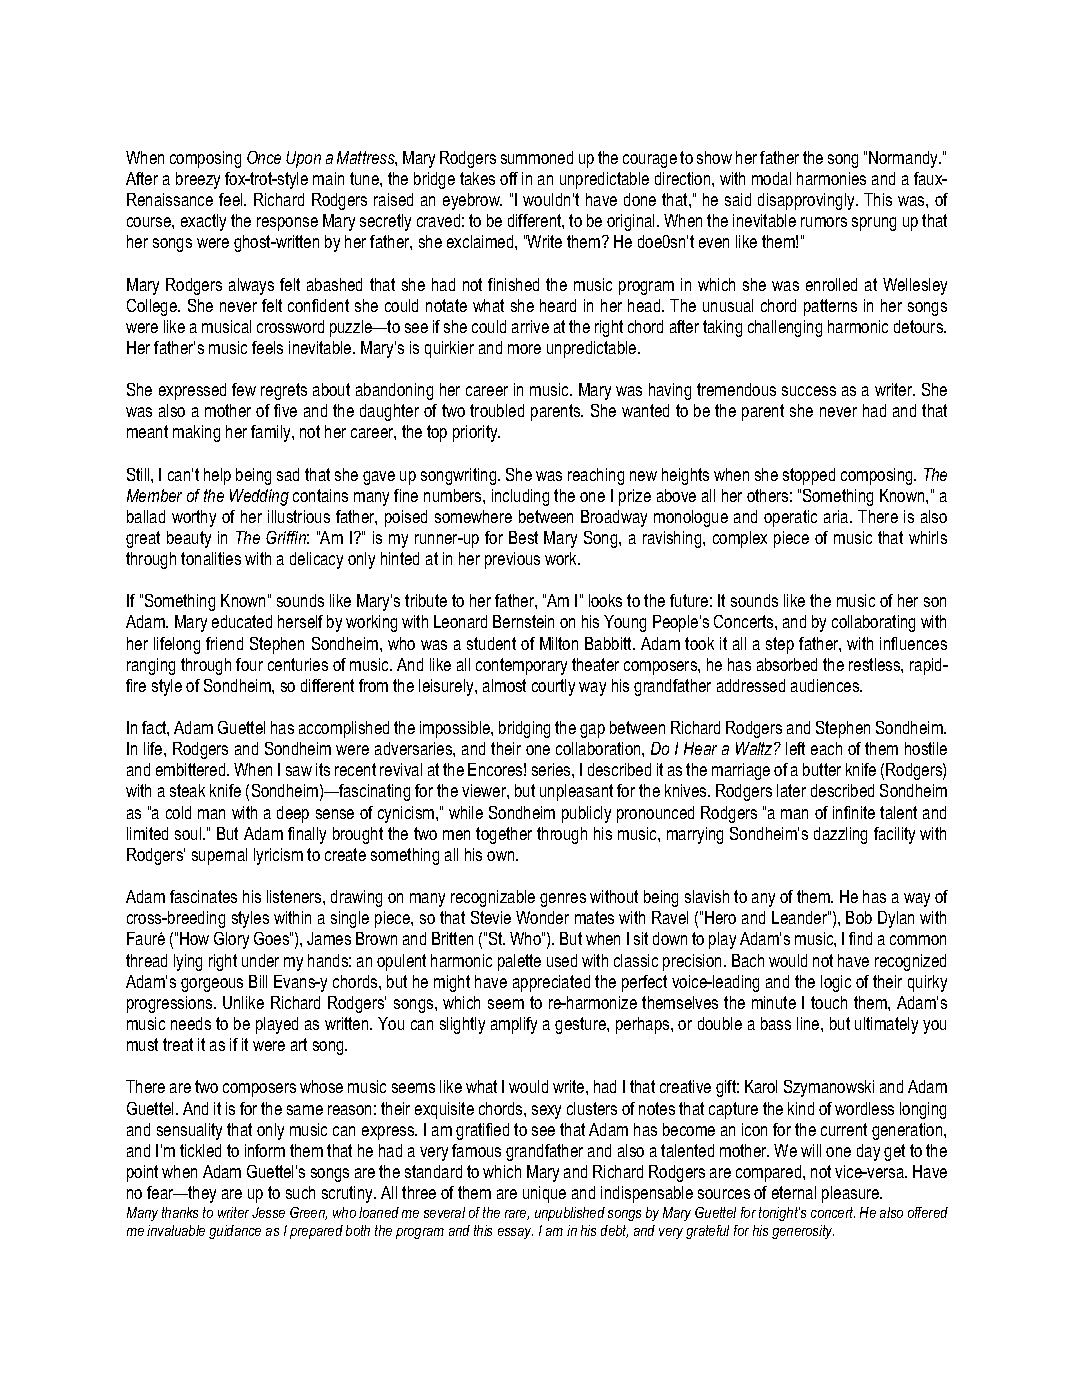 The width and height of the image is (1074, 1389). I want to click on Jesse, so click(268, 1212).
